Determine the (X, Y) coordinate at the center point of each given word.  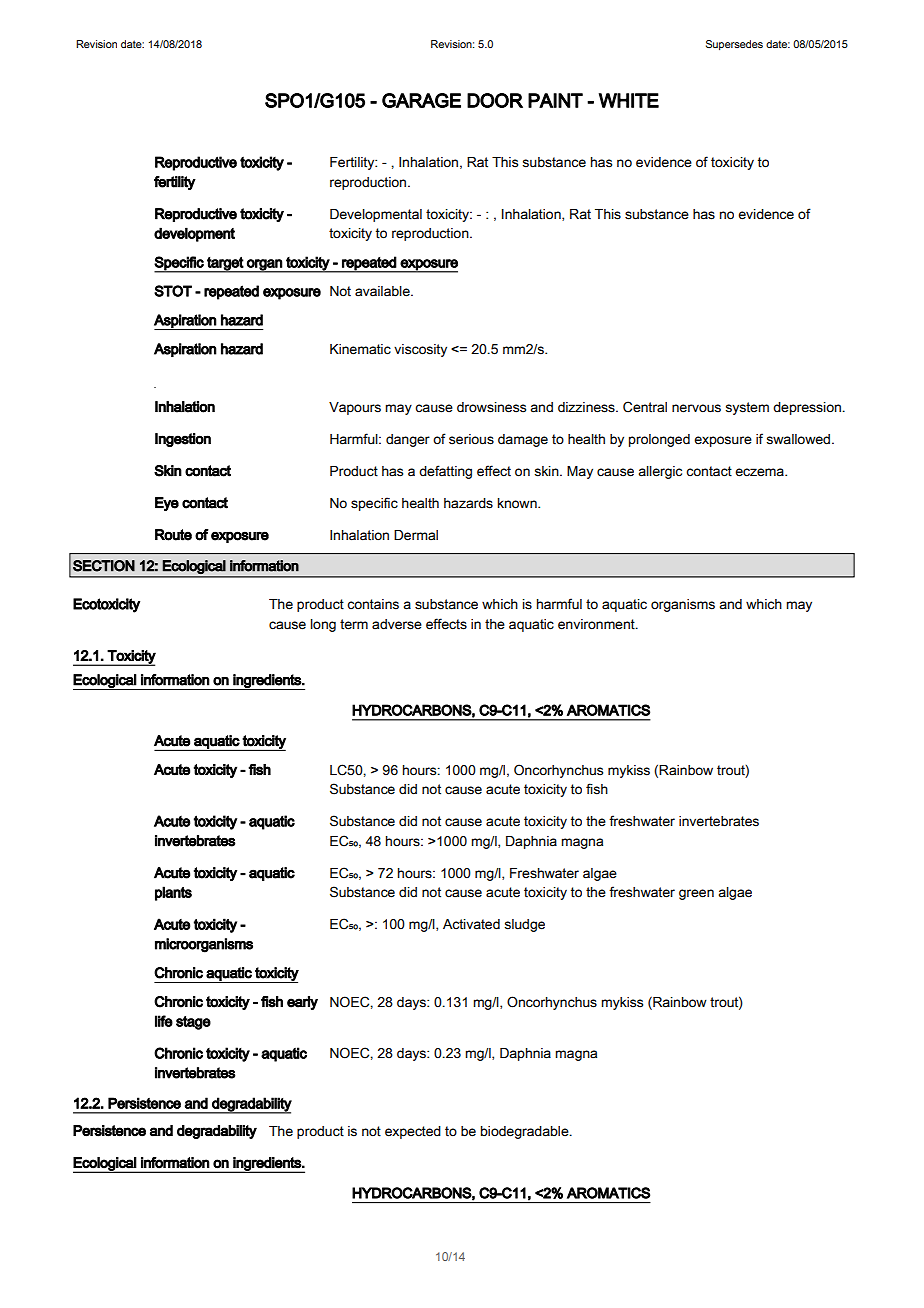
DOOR (495, 100)
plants (173, 893)
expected (413, 1132)
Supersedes (734, 45)
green (696, 894)
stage (193, 1023)
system (747, 408)
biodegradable (526, 1132)
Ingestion (183, 440)
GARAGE (421, 100)
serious (471, 439)
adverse (397, 624)
